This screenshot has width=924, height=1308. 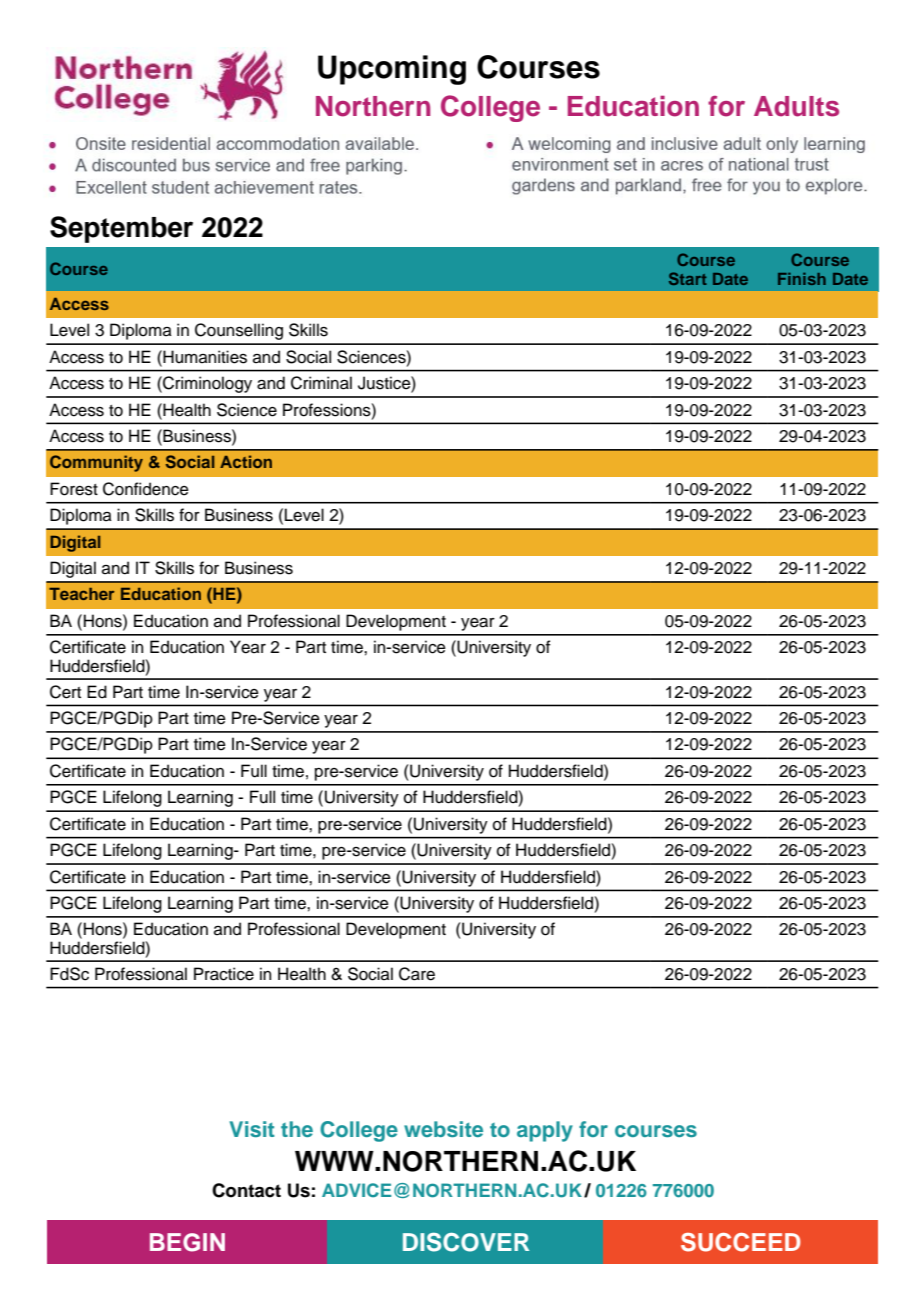 What do you see at coordinates (796, 106) in the screenshot?
I see `Adults` at bounding box center [796, 106].
